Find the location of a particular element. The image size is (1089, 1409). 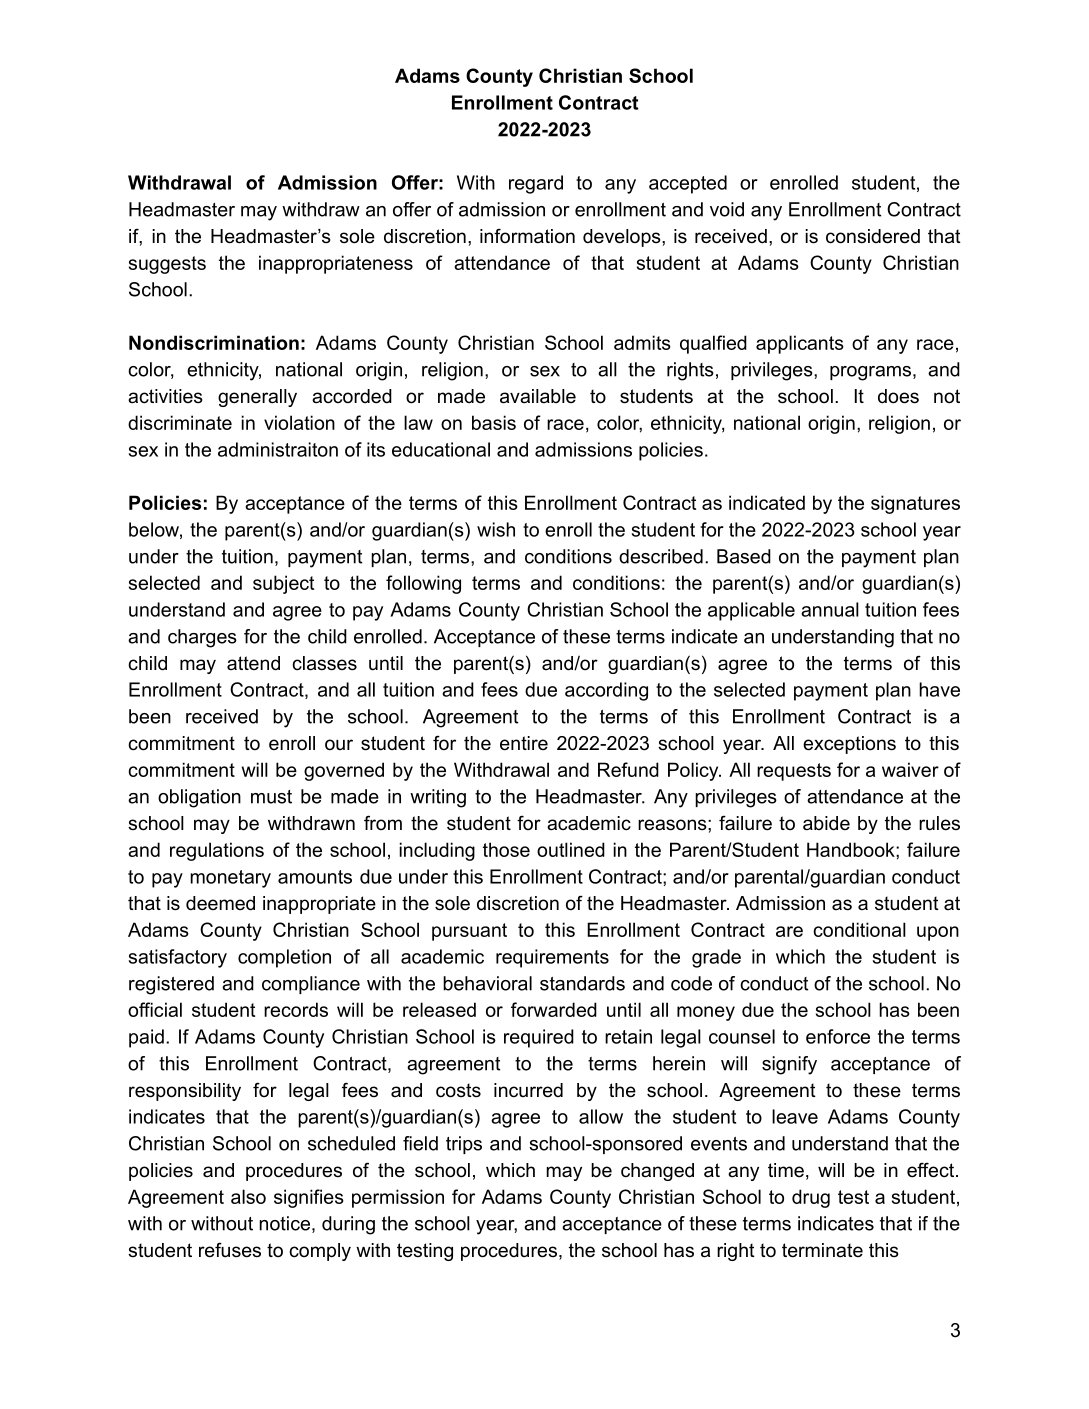

suggests is located at coordinates (167, 265).
